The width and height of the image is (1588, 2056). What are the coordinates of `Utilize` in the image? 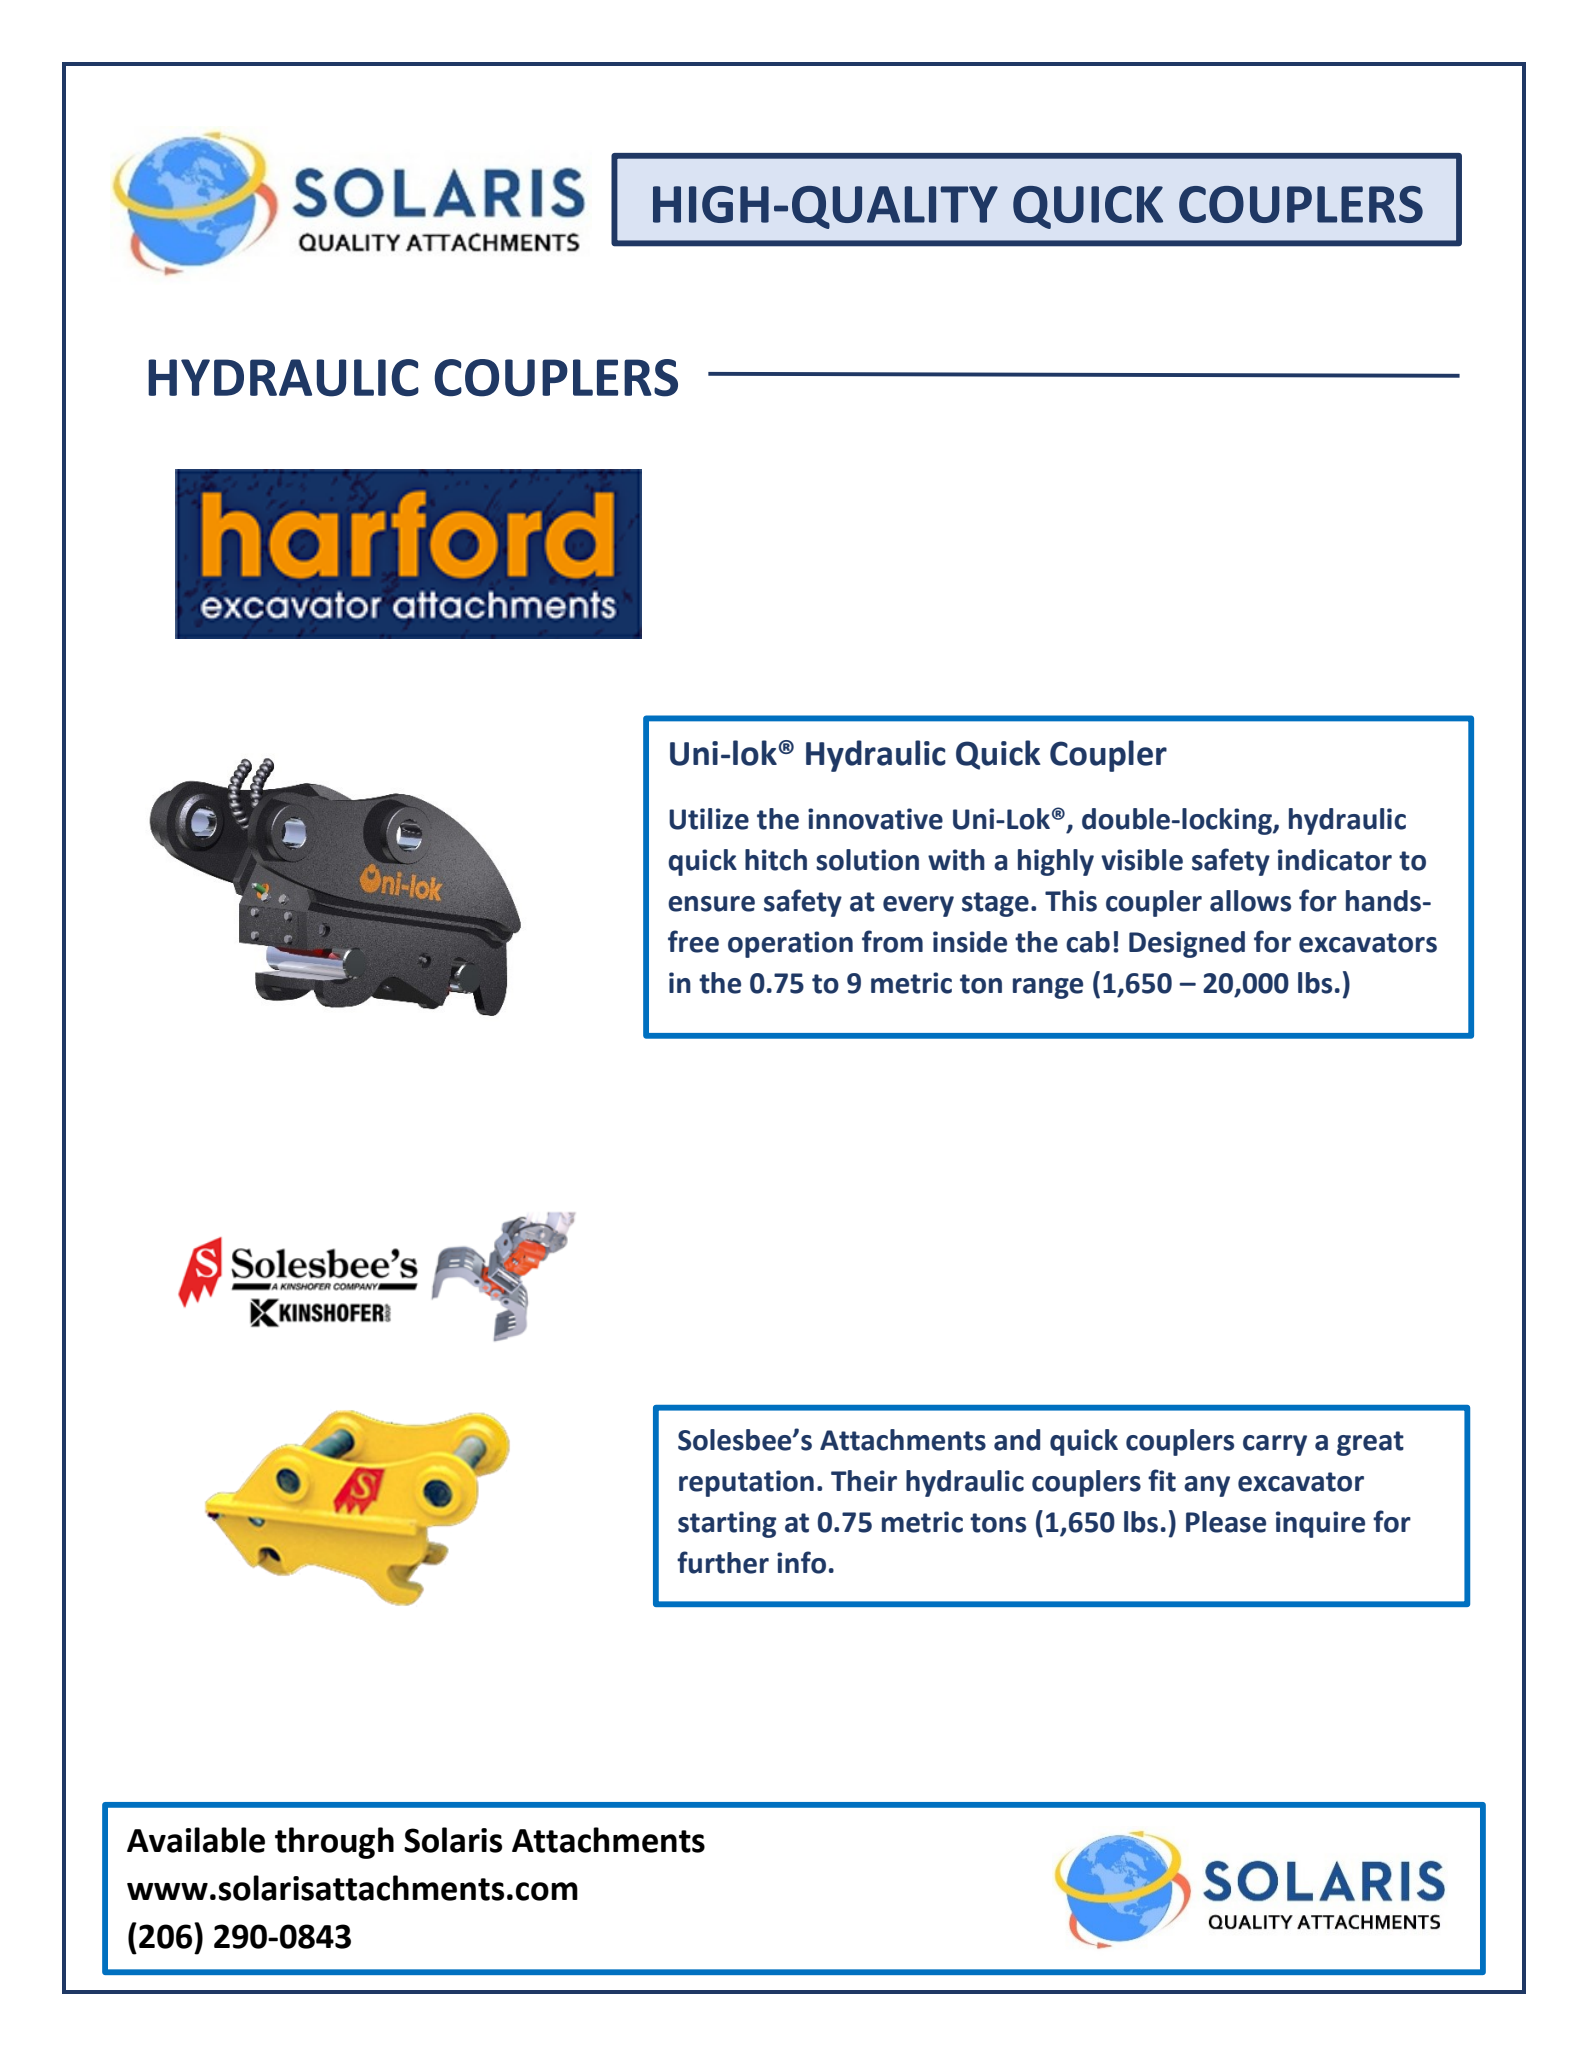 It's located at (709, 819).
